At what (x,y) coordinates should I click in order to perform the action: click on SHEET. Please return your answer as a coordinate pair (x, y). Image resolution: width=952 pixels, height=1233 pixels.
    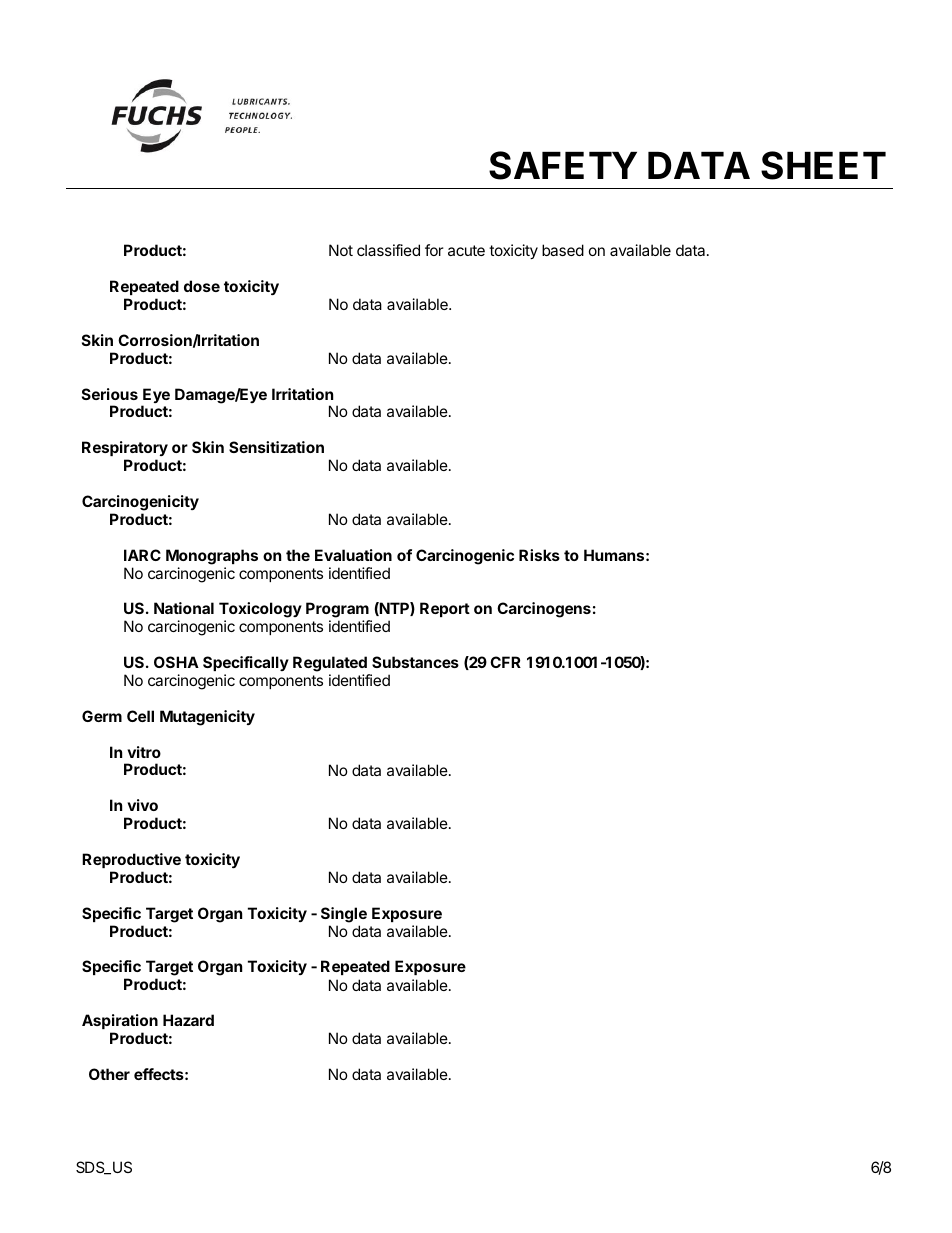
    Looking at the image, I should click on (823, 165).
